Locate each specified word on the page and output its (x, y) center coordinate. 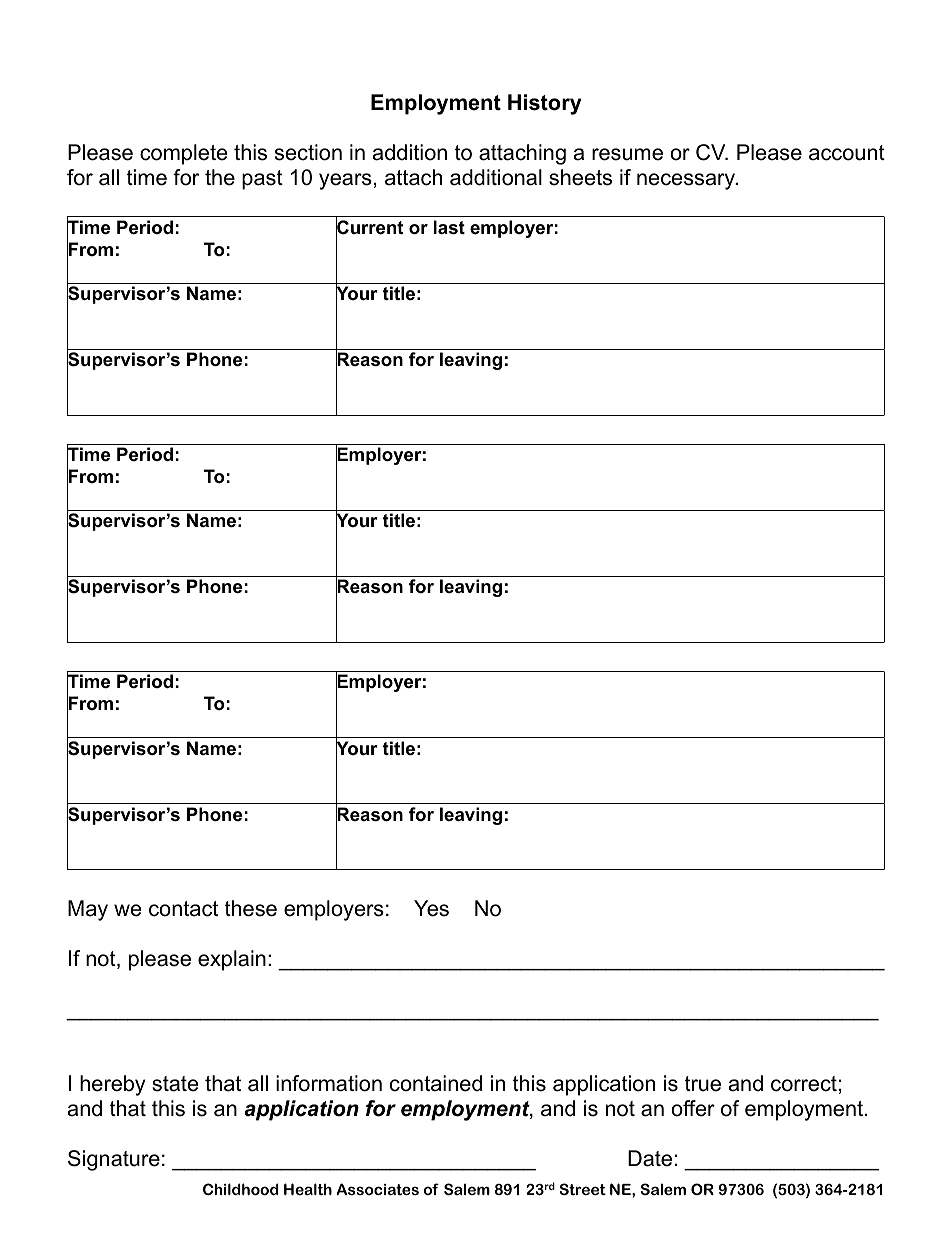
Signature (114, 1160)
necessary (687, 181)
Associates (377, 1189)
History (545, 104)
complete (183, 154)
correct (804, 1084)
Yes (431, 908)
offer (693, 1108)
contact (183, 909)
